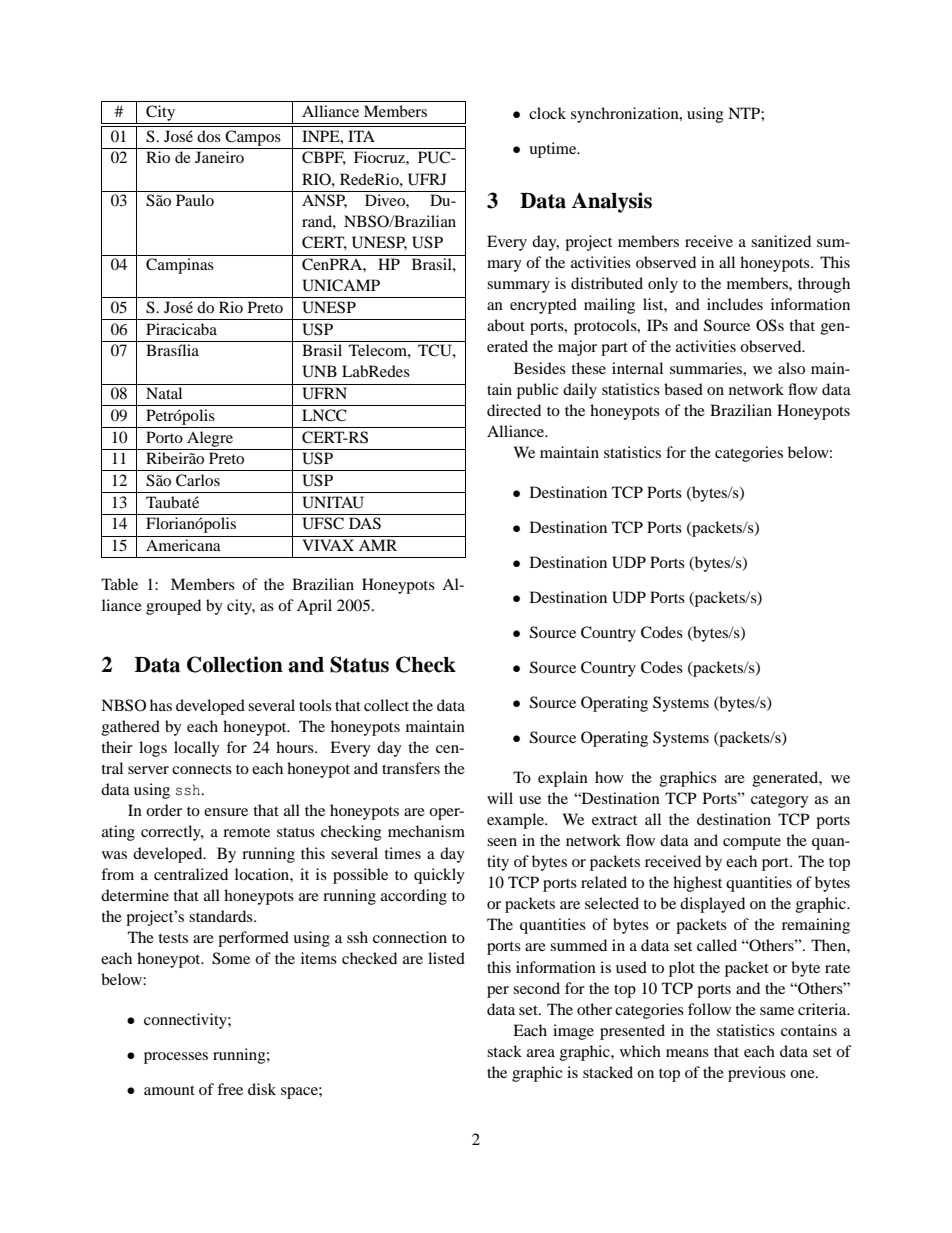 Image resolution: width=952 pixels, height=1233 pixels. Describe the element at coordinates (198, 480) in the screenshot. I see `Carlos` at that location.
